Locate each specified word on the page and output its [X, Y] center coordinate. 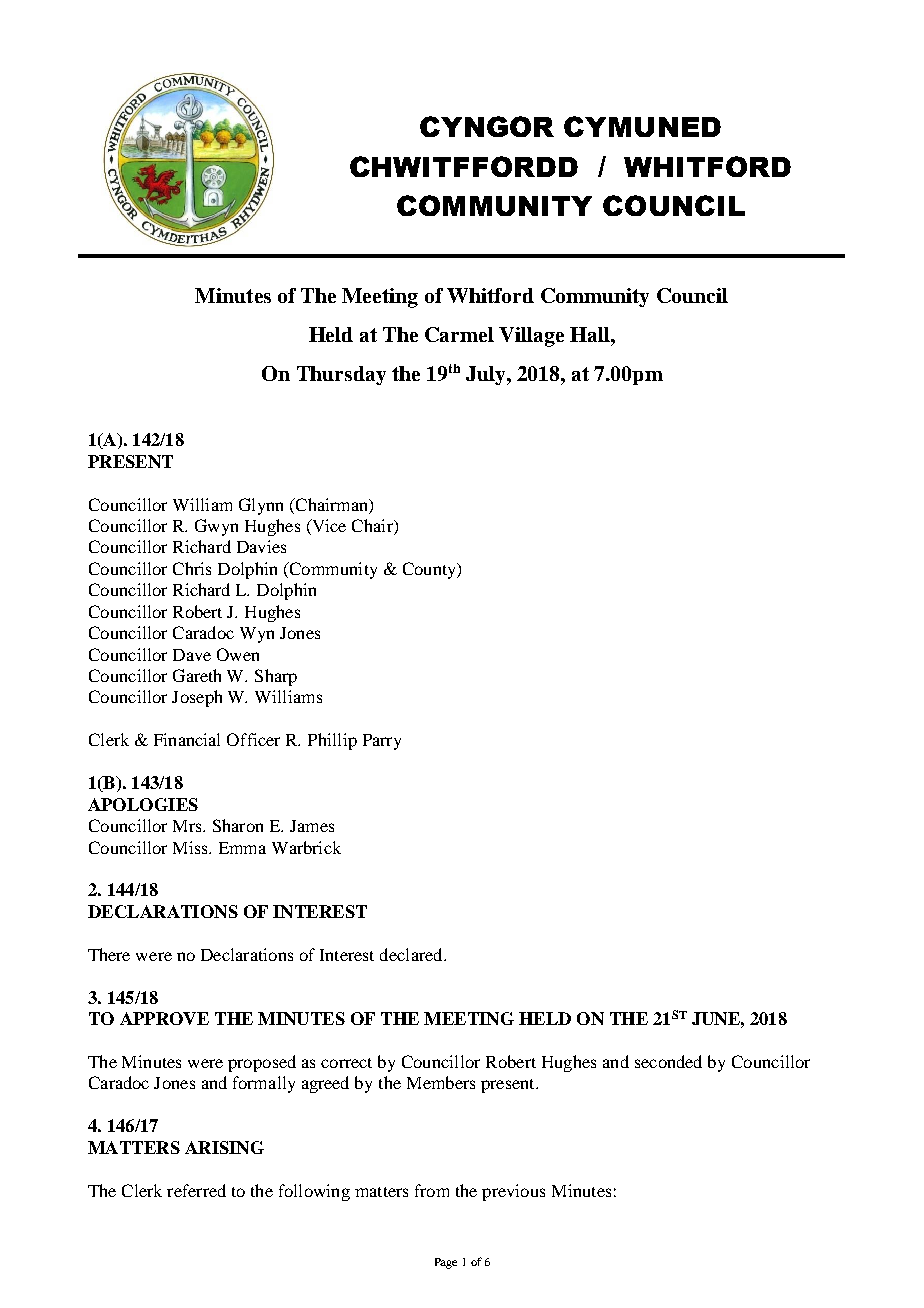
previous [513, 1192]
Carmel [459, 334]
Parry [382, 742]
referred [196, 1190]
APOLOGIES [143, 804]
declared [412, 954]
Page [446, 1263]
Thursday [341, 375]
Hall [591, 334]
